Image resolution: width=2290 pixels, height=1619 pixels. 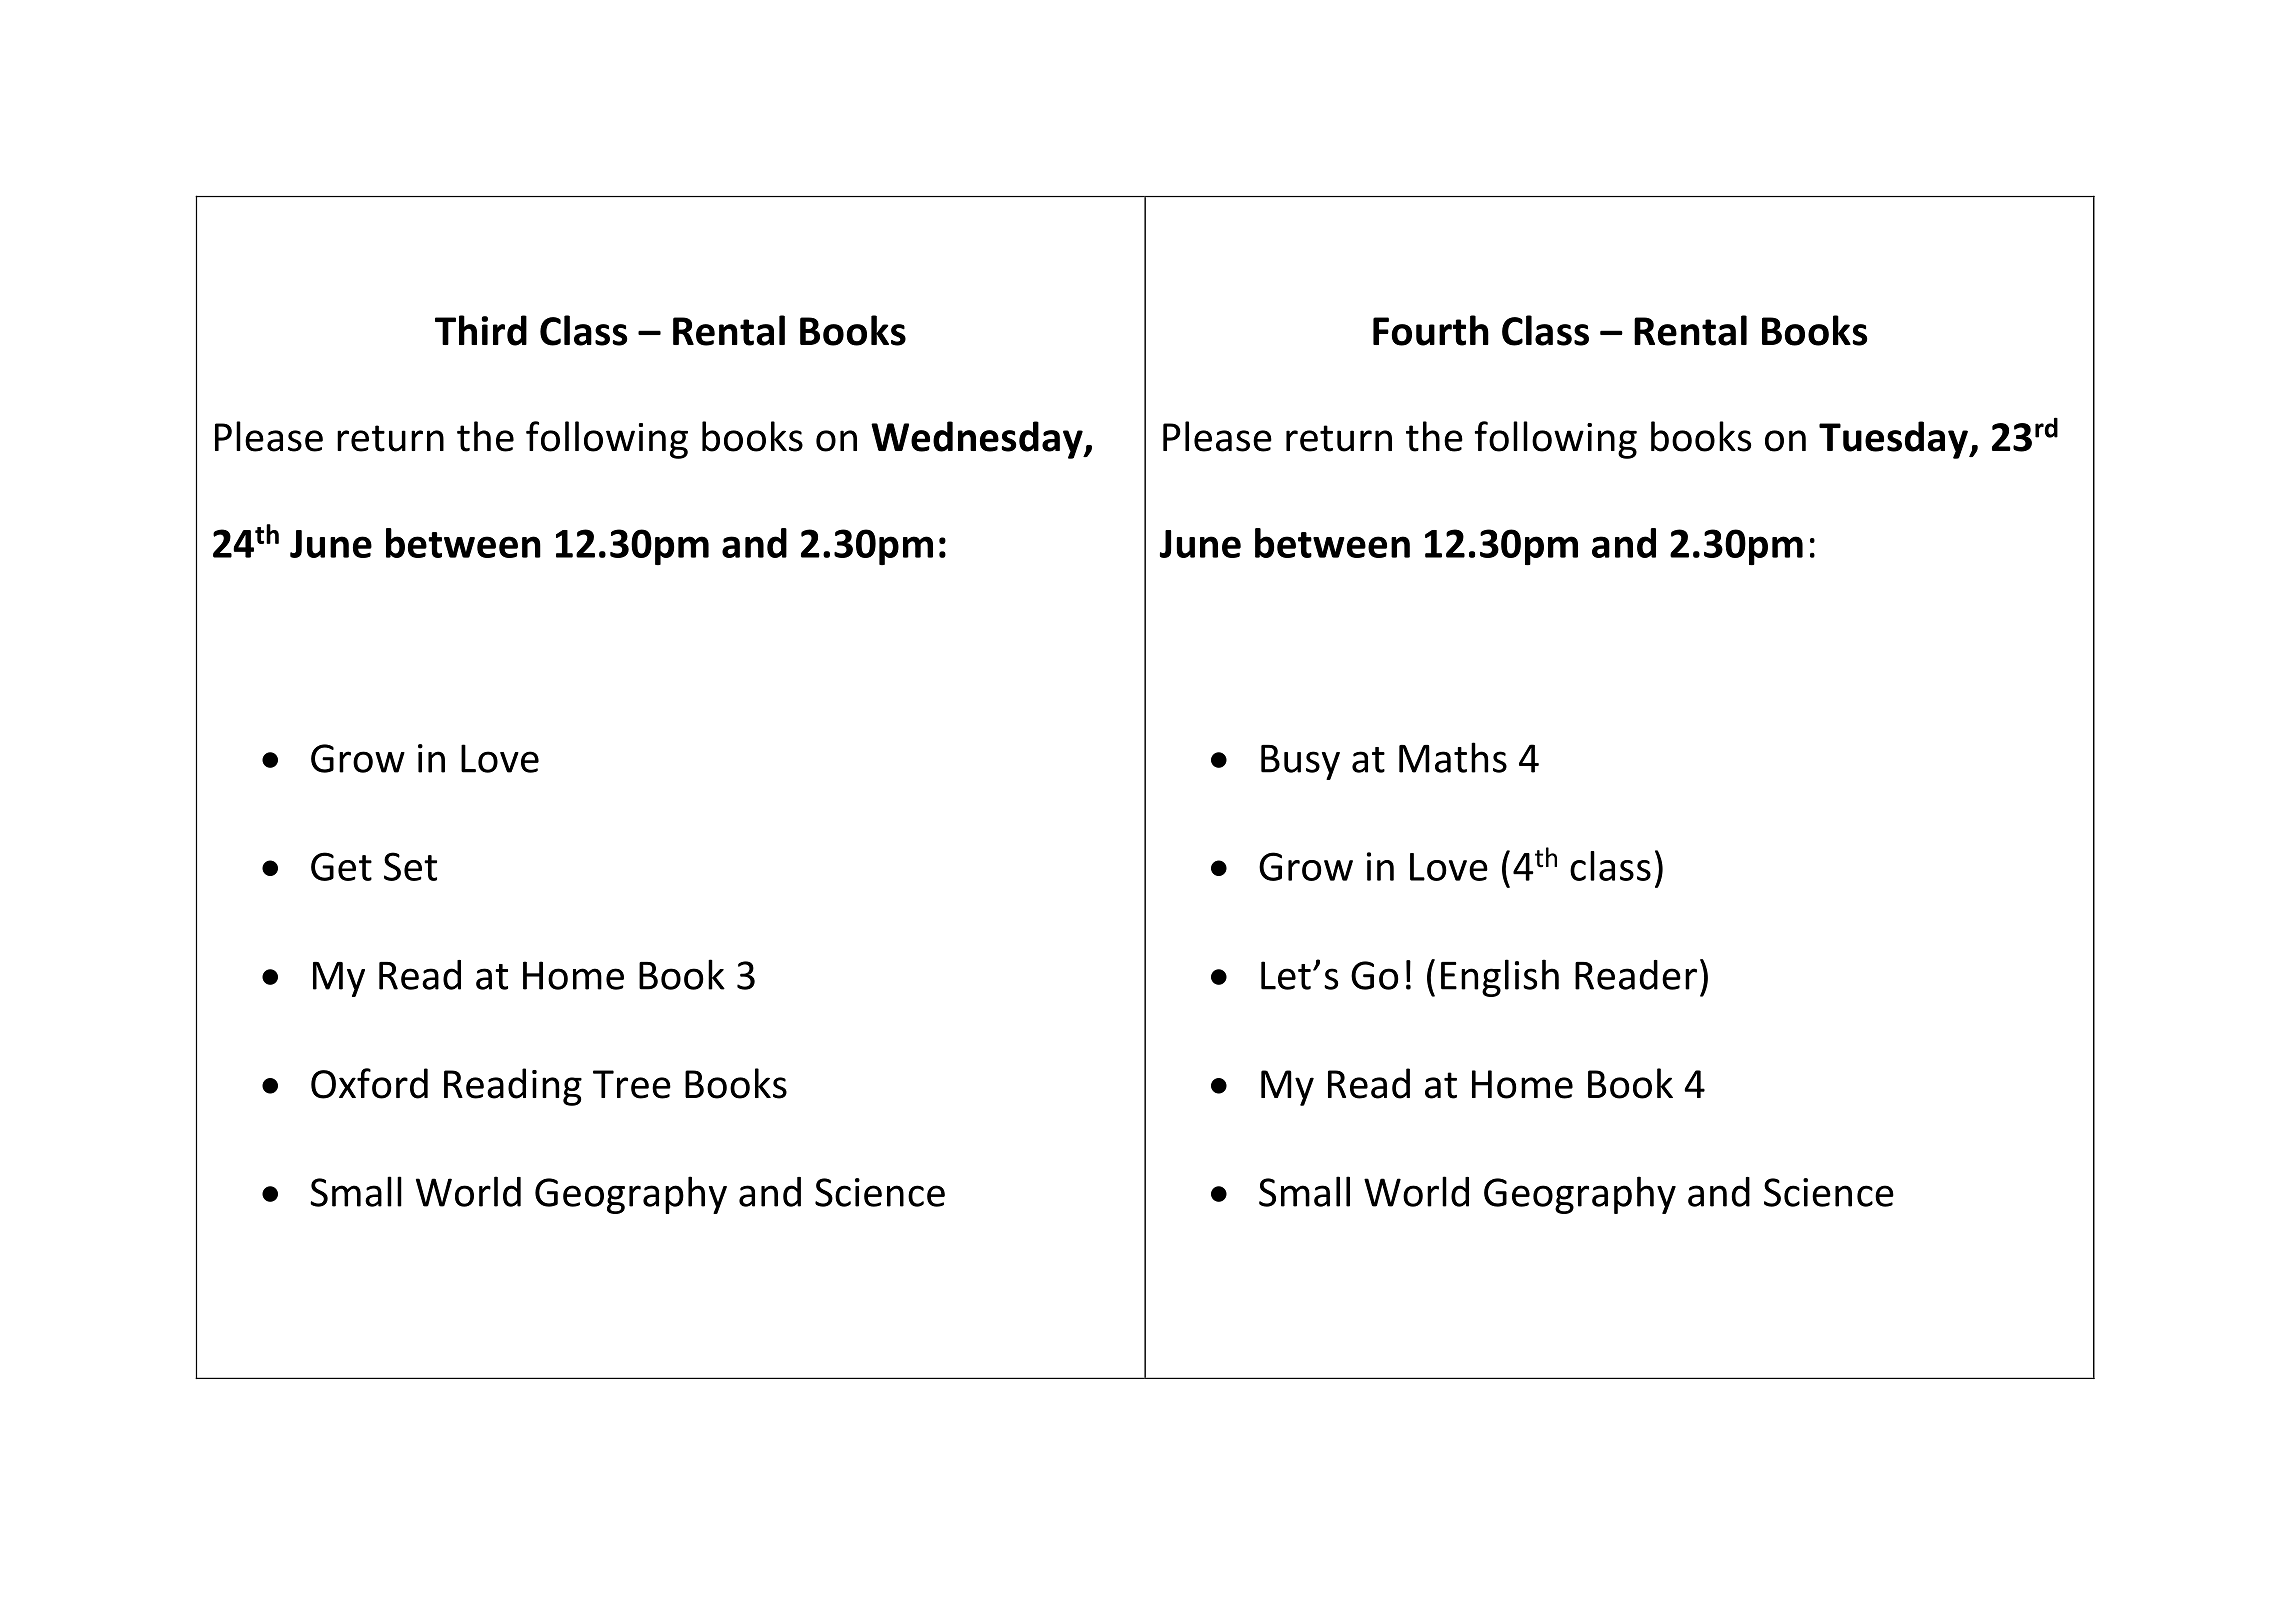 I want to click on Fourth, so click(x=1431, y=330).
